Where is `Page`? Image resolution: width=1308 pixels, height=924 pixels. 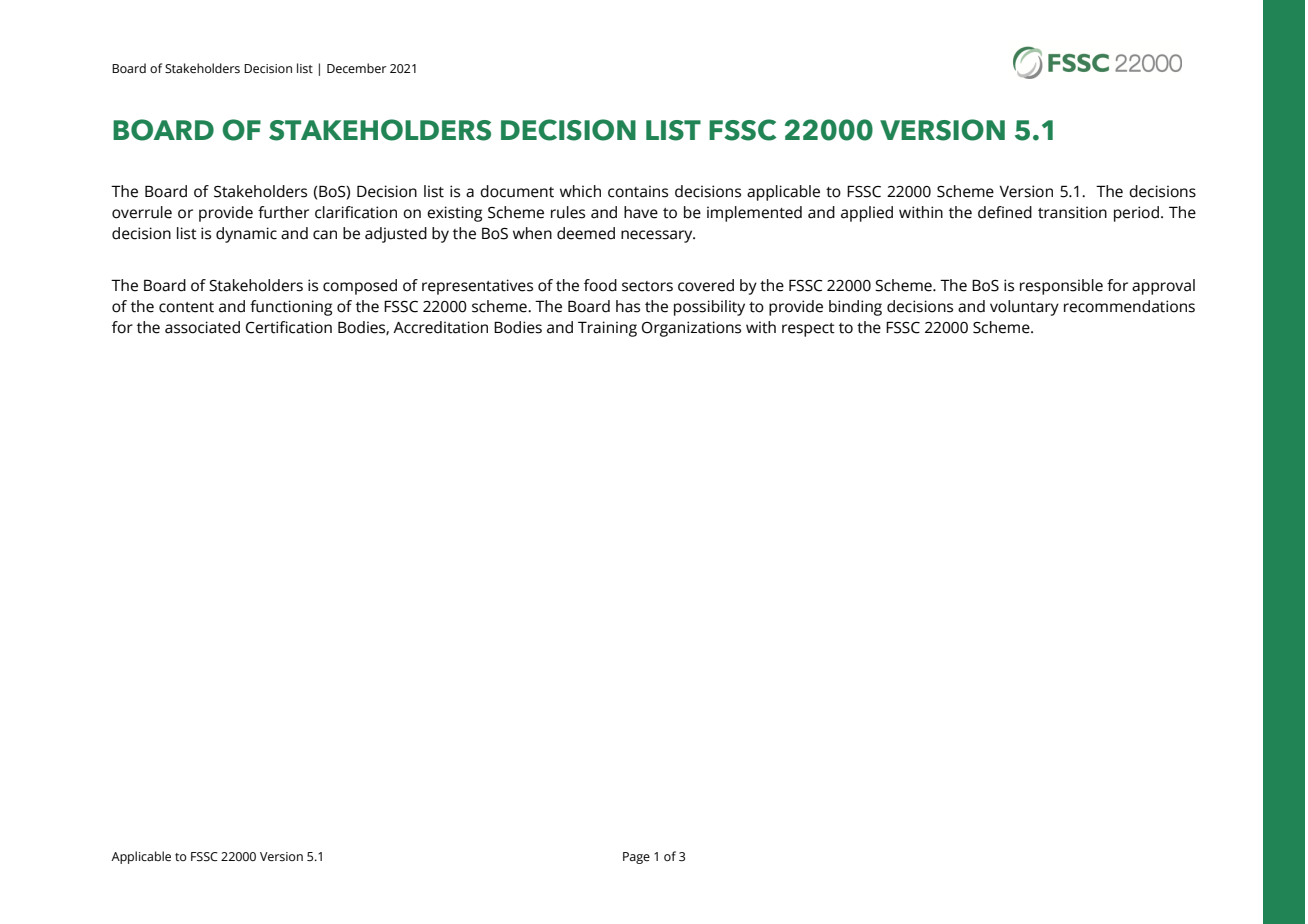 Page is located at coordinates (636, 858).
